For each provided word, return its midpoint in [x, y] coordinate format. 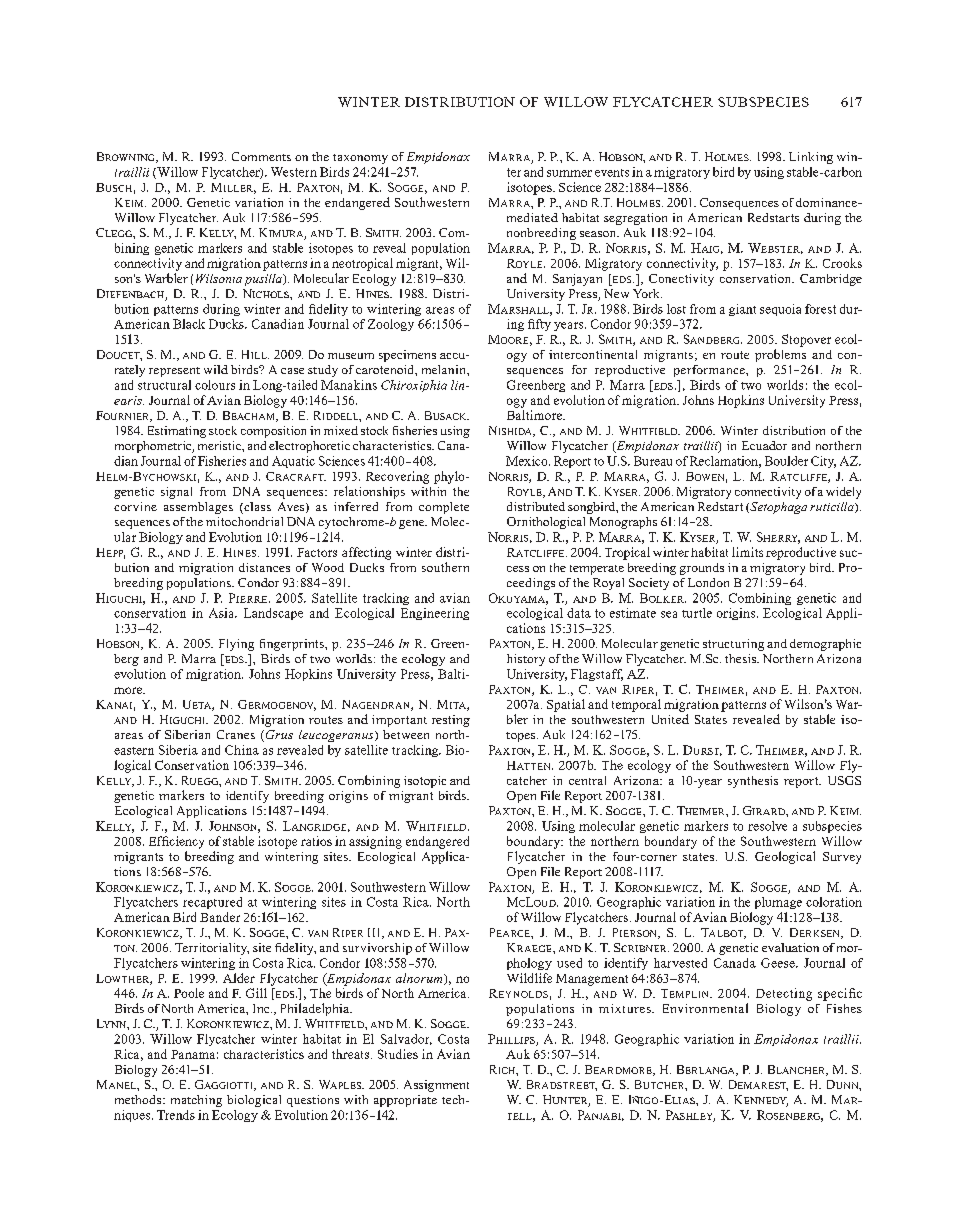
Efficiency [176, 842]
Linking [811, 158]
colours [215, 385]
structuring [733, 645]
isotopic [425, 782]
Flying [236, 645]
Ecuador [764, 445]
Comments [261, 156]
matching [196, 1101]
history [526, 660]
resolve [767, 826]
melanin [445, 369]
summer [569, 173]
